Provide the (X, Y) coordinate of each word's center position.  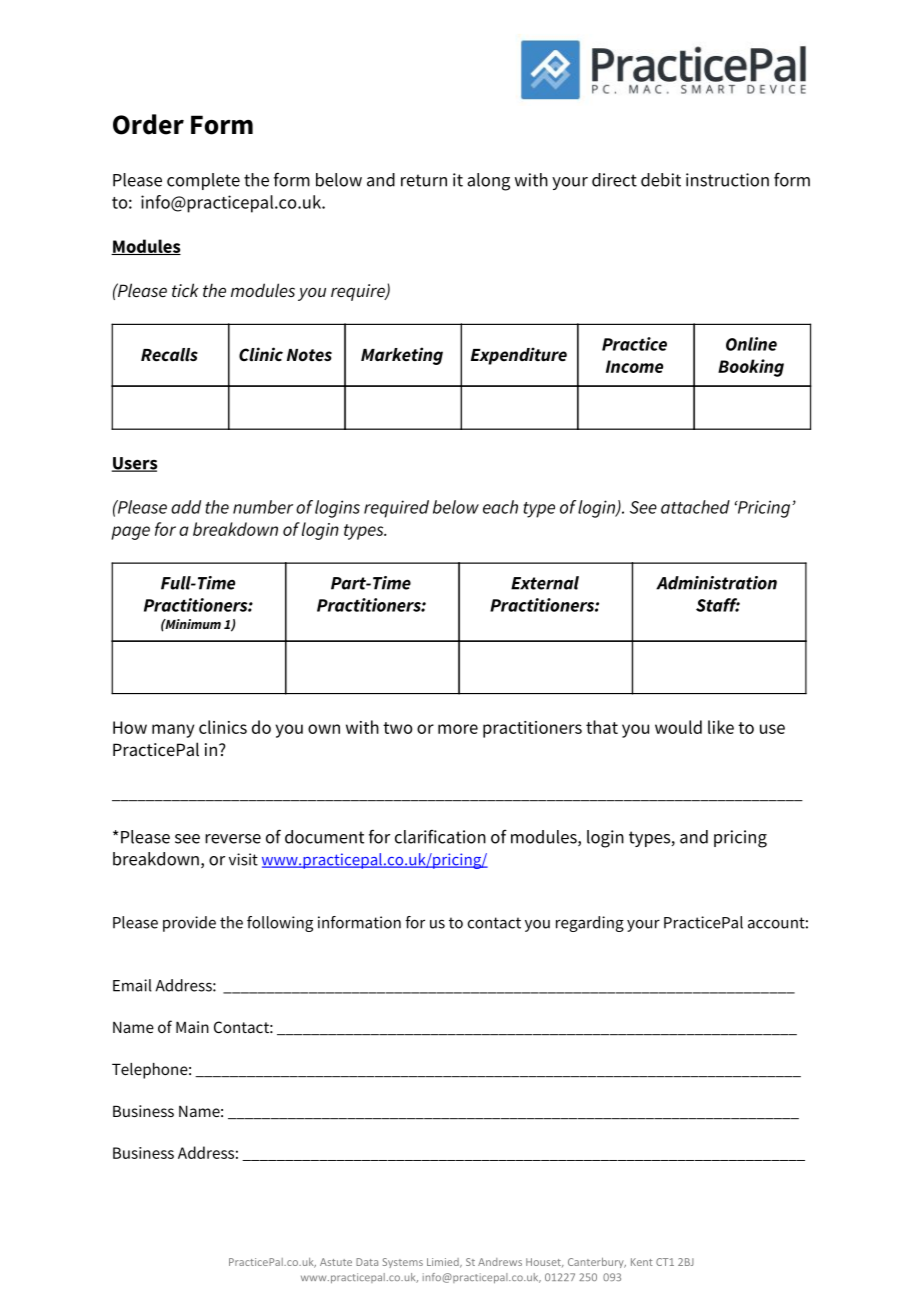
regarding (590, 924)
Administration (716, 583)
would (678, 727)
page (130, 533)
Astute (336, 1262)
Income (634, 366)
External (545, 583)
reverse (233, 839)
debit (661, 180)
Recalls (169, 355)
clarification (440, 837)
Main (192, 1027)
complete (203, 181)
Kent (642, 1262)
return (424, 180)
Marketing (402, 356)
